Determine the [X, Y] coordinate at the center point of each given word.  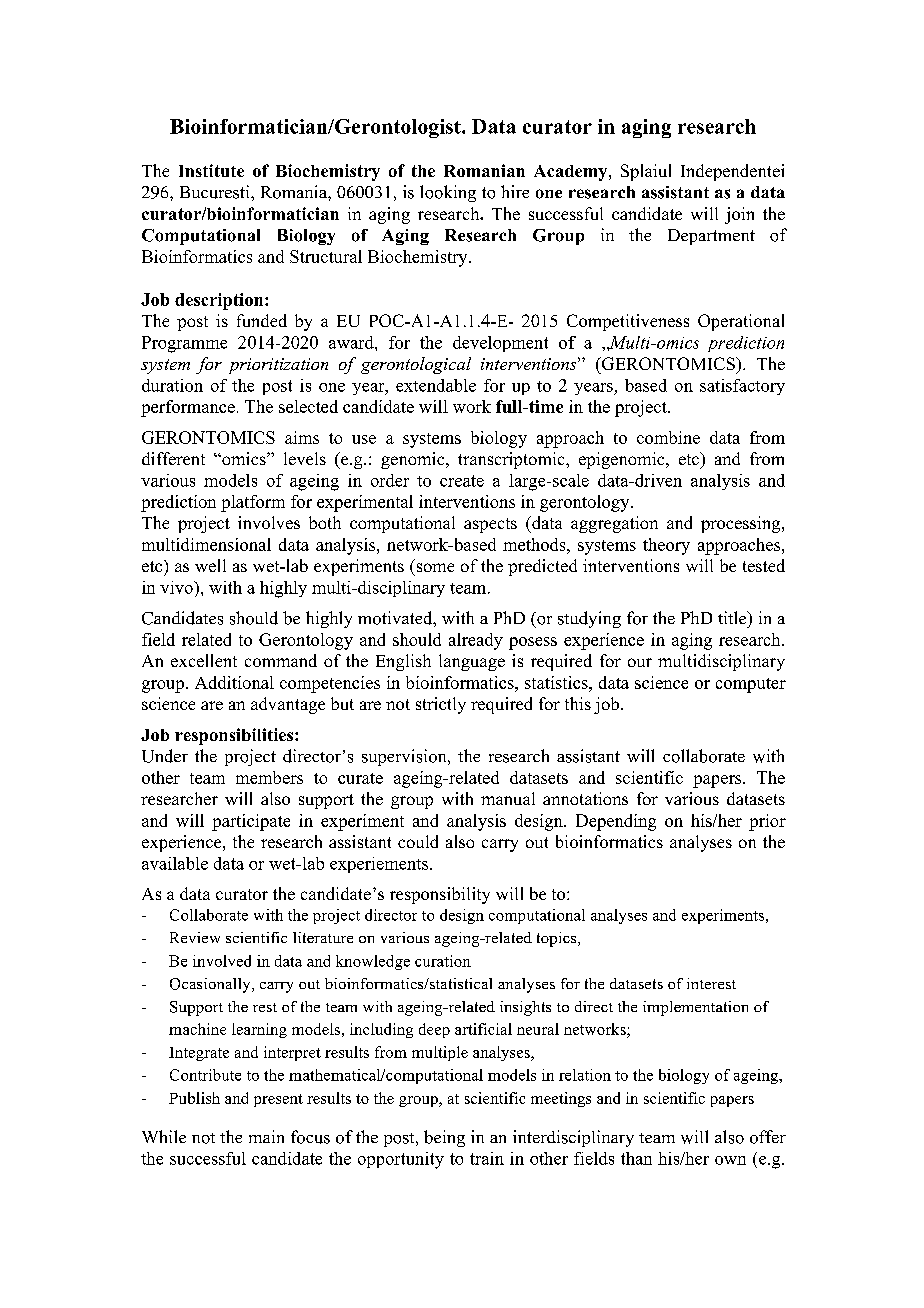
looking [448, 193]
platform [253, 503]
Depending [616, 822]
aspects [490, 525]
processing [742, 524]
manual [508, 798]
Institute [211, 170]
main [266, 1136]
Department [711, 237]
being [444, 1138]
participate [251, 822]
